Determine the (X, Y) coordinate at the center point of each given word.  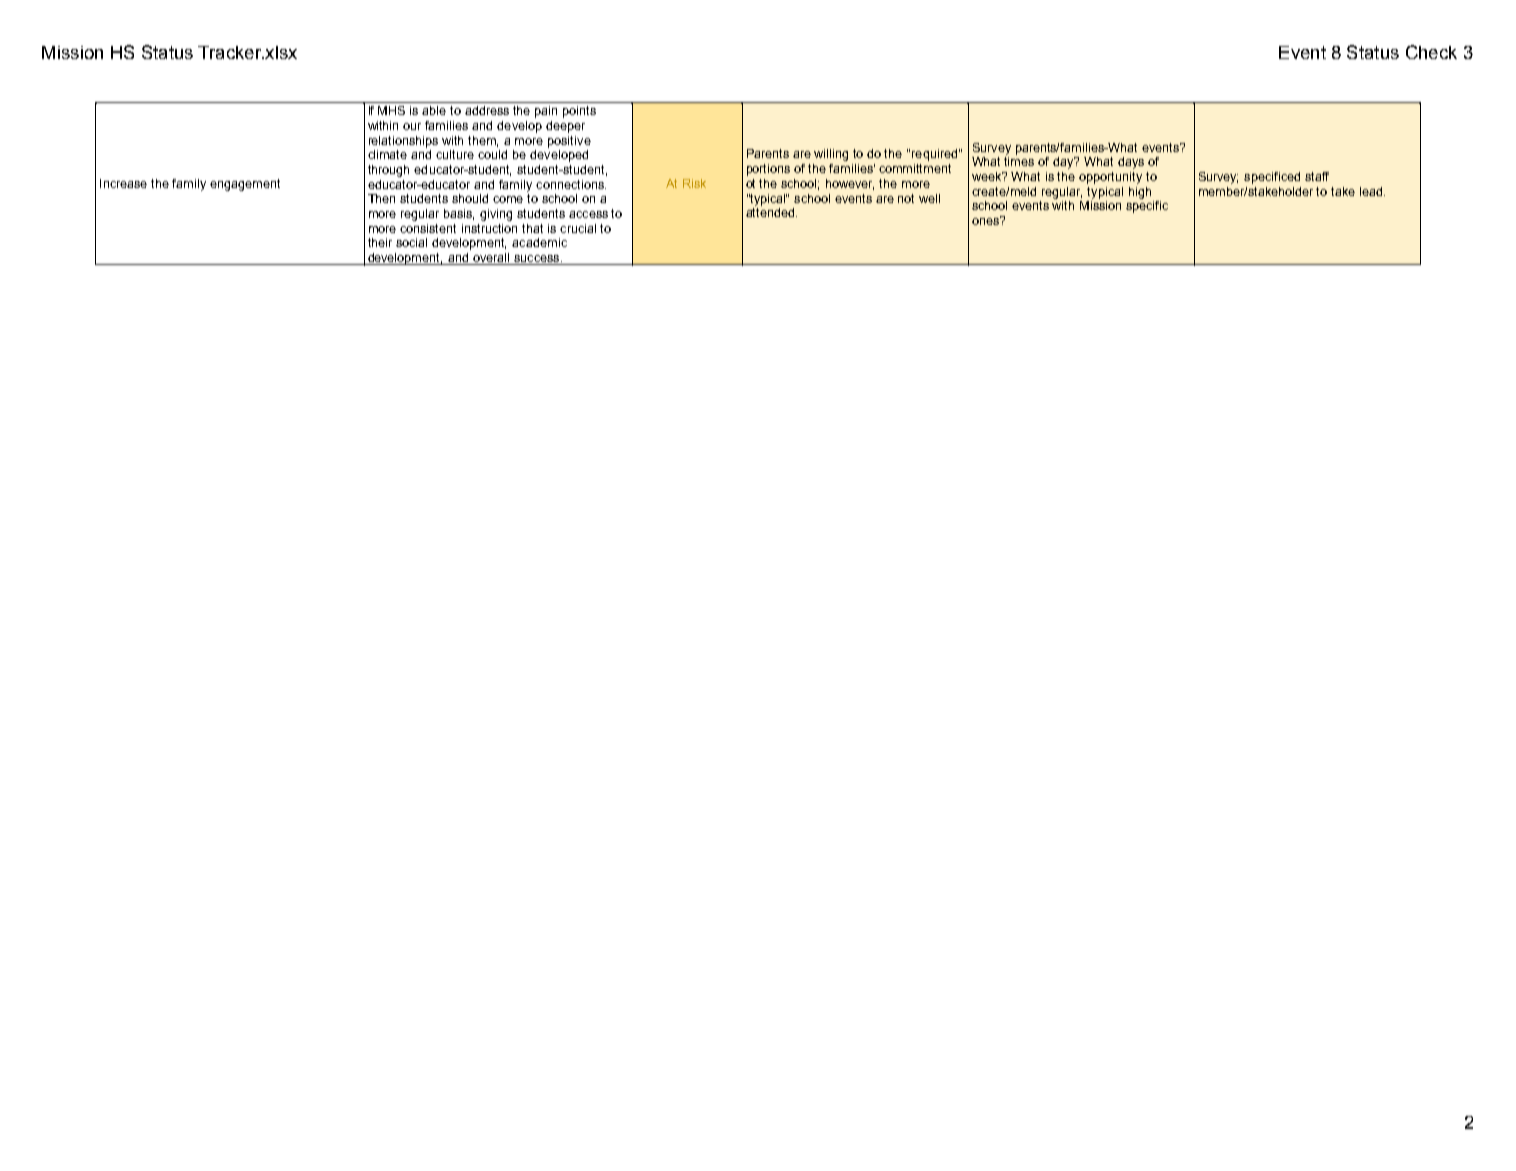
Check (1431, 52)
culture (455, 154)
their (380, 242)
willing (831, 155)
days (1131, 163)
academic (539, 242)
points (579, 112)
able (434, 110)
